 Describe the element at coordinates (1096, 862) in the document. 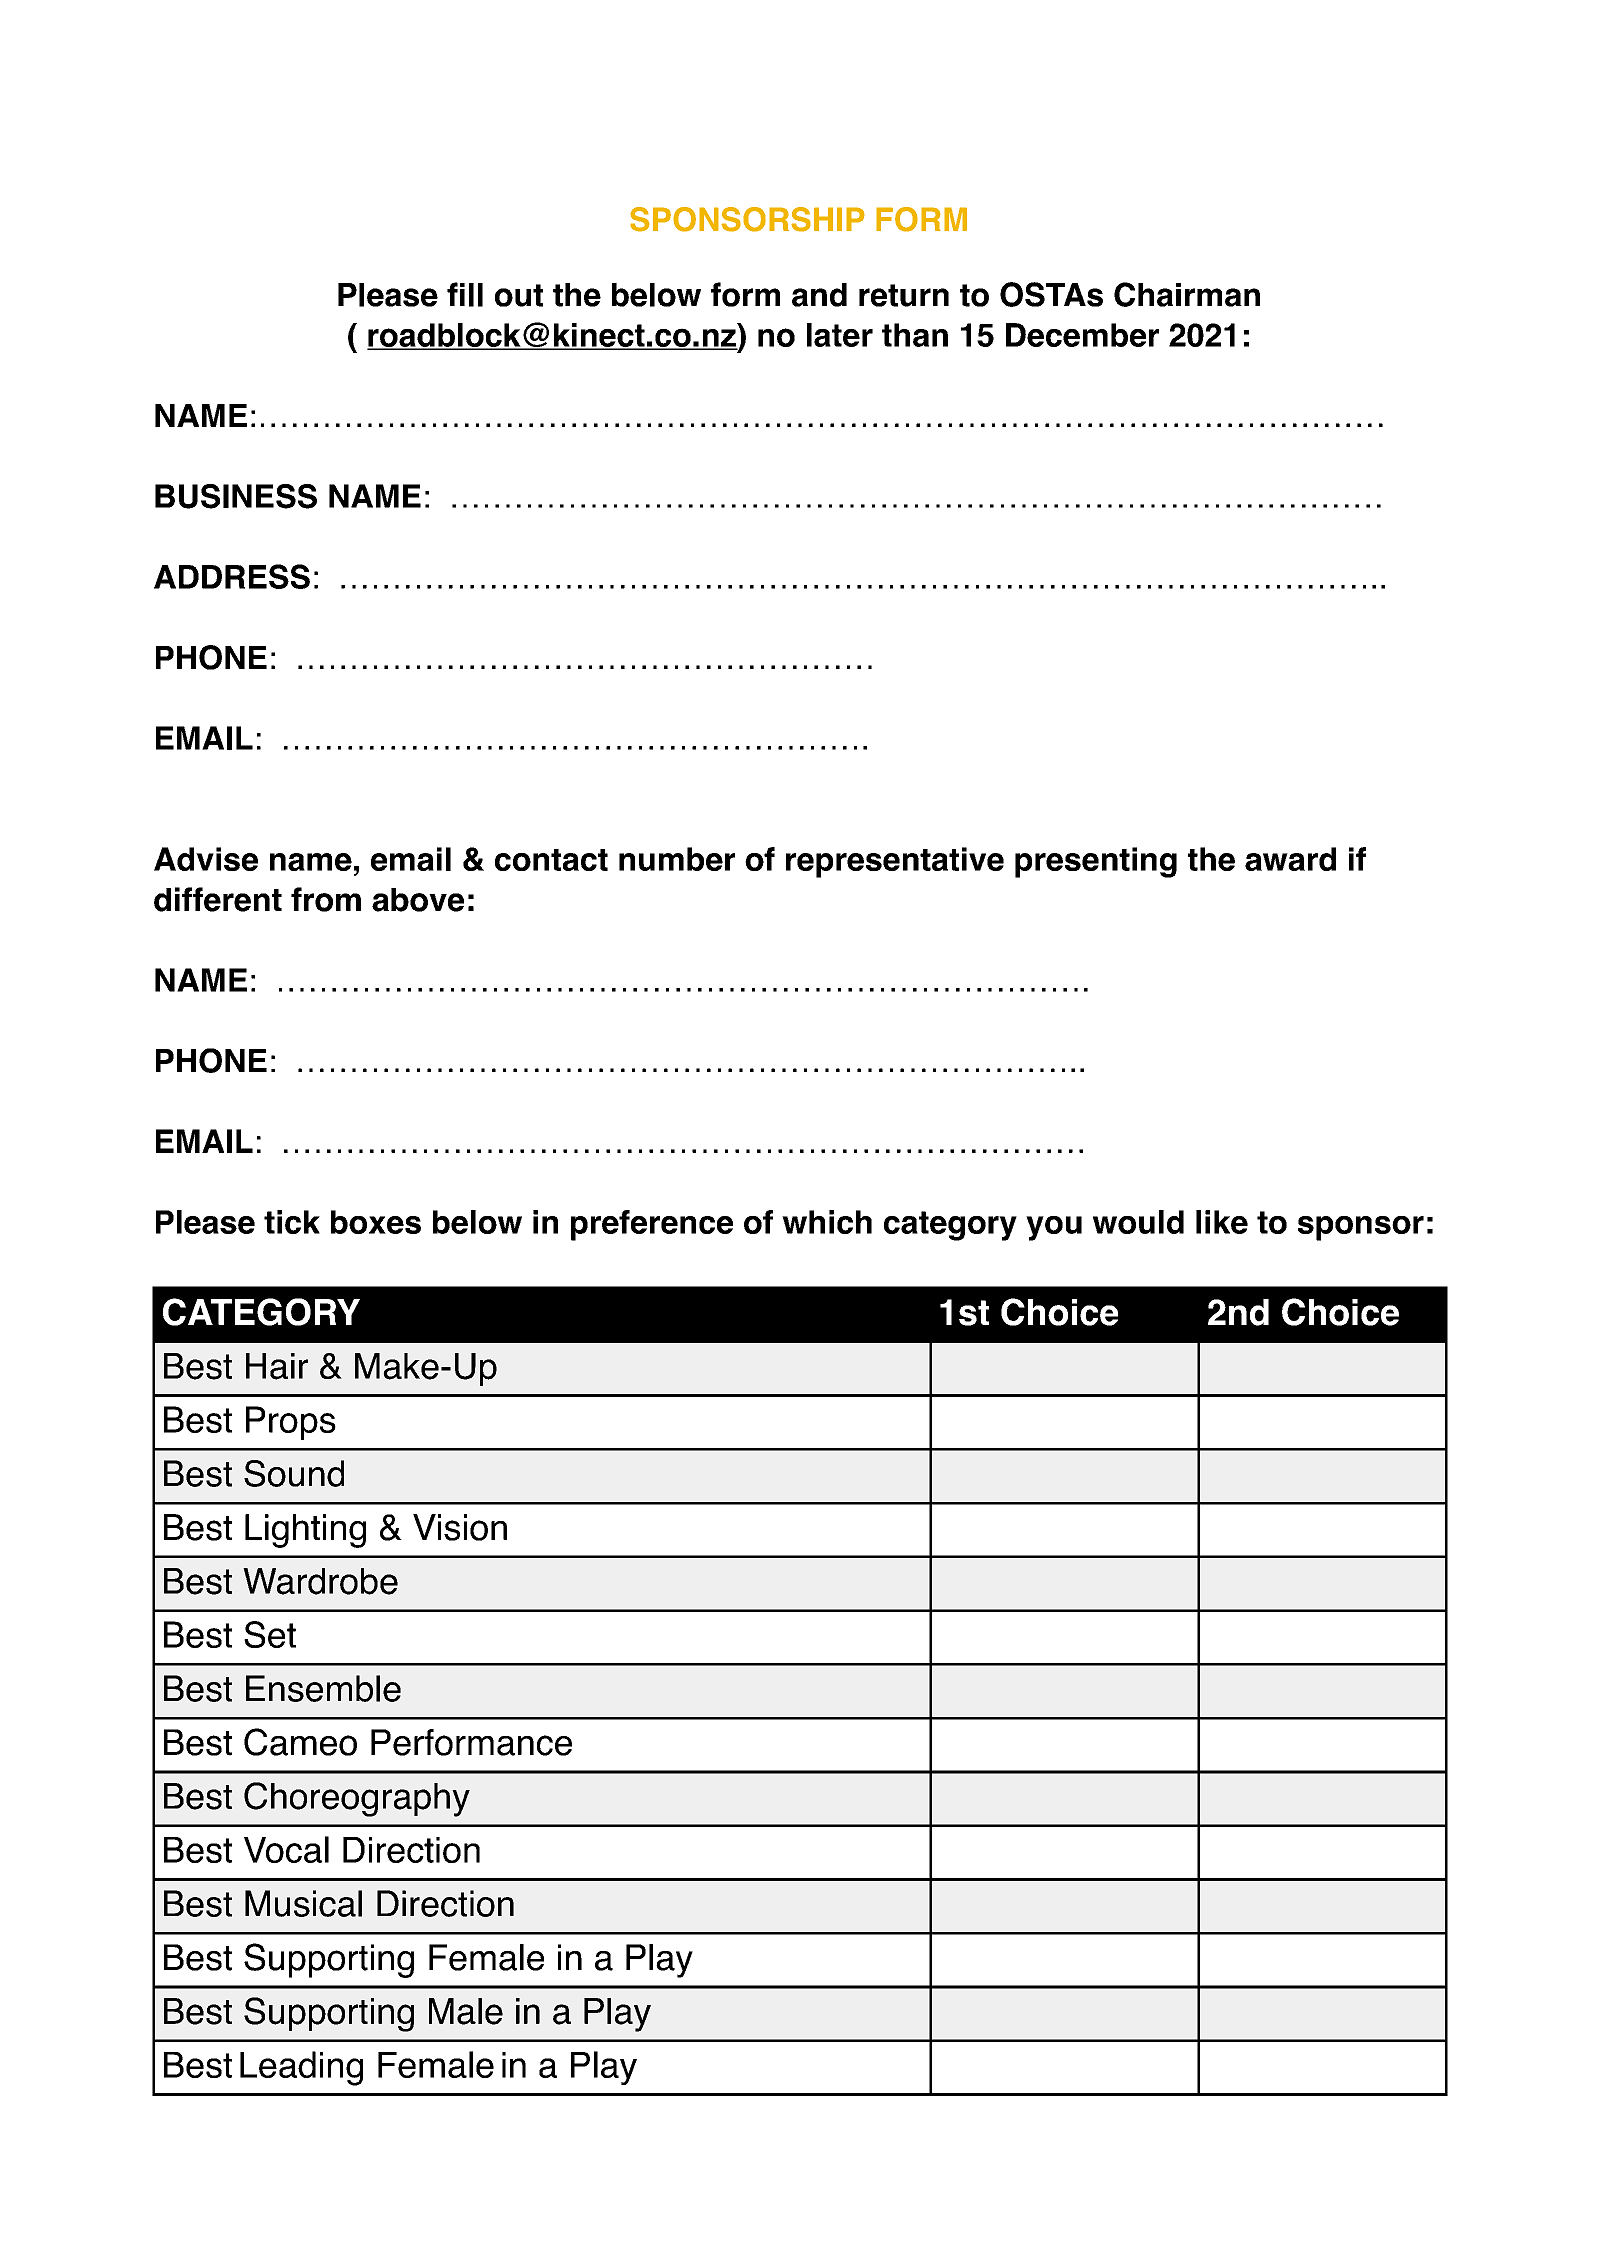

I see `presenting` at that location.
